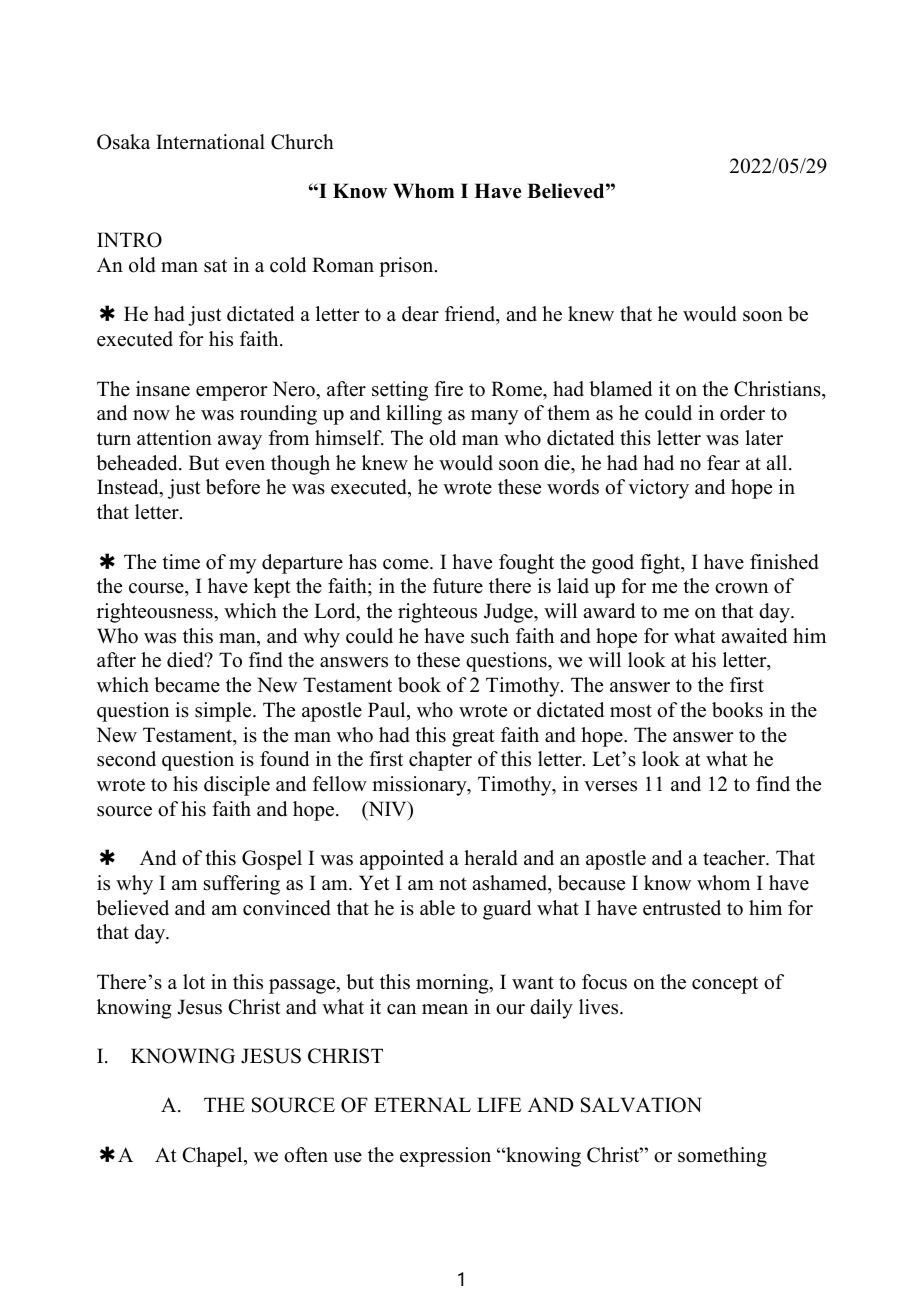 Image resolution: width=924 pixels, height=1305 pixels. I want to click on such, so click(490, 636).
